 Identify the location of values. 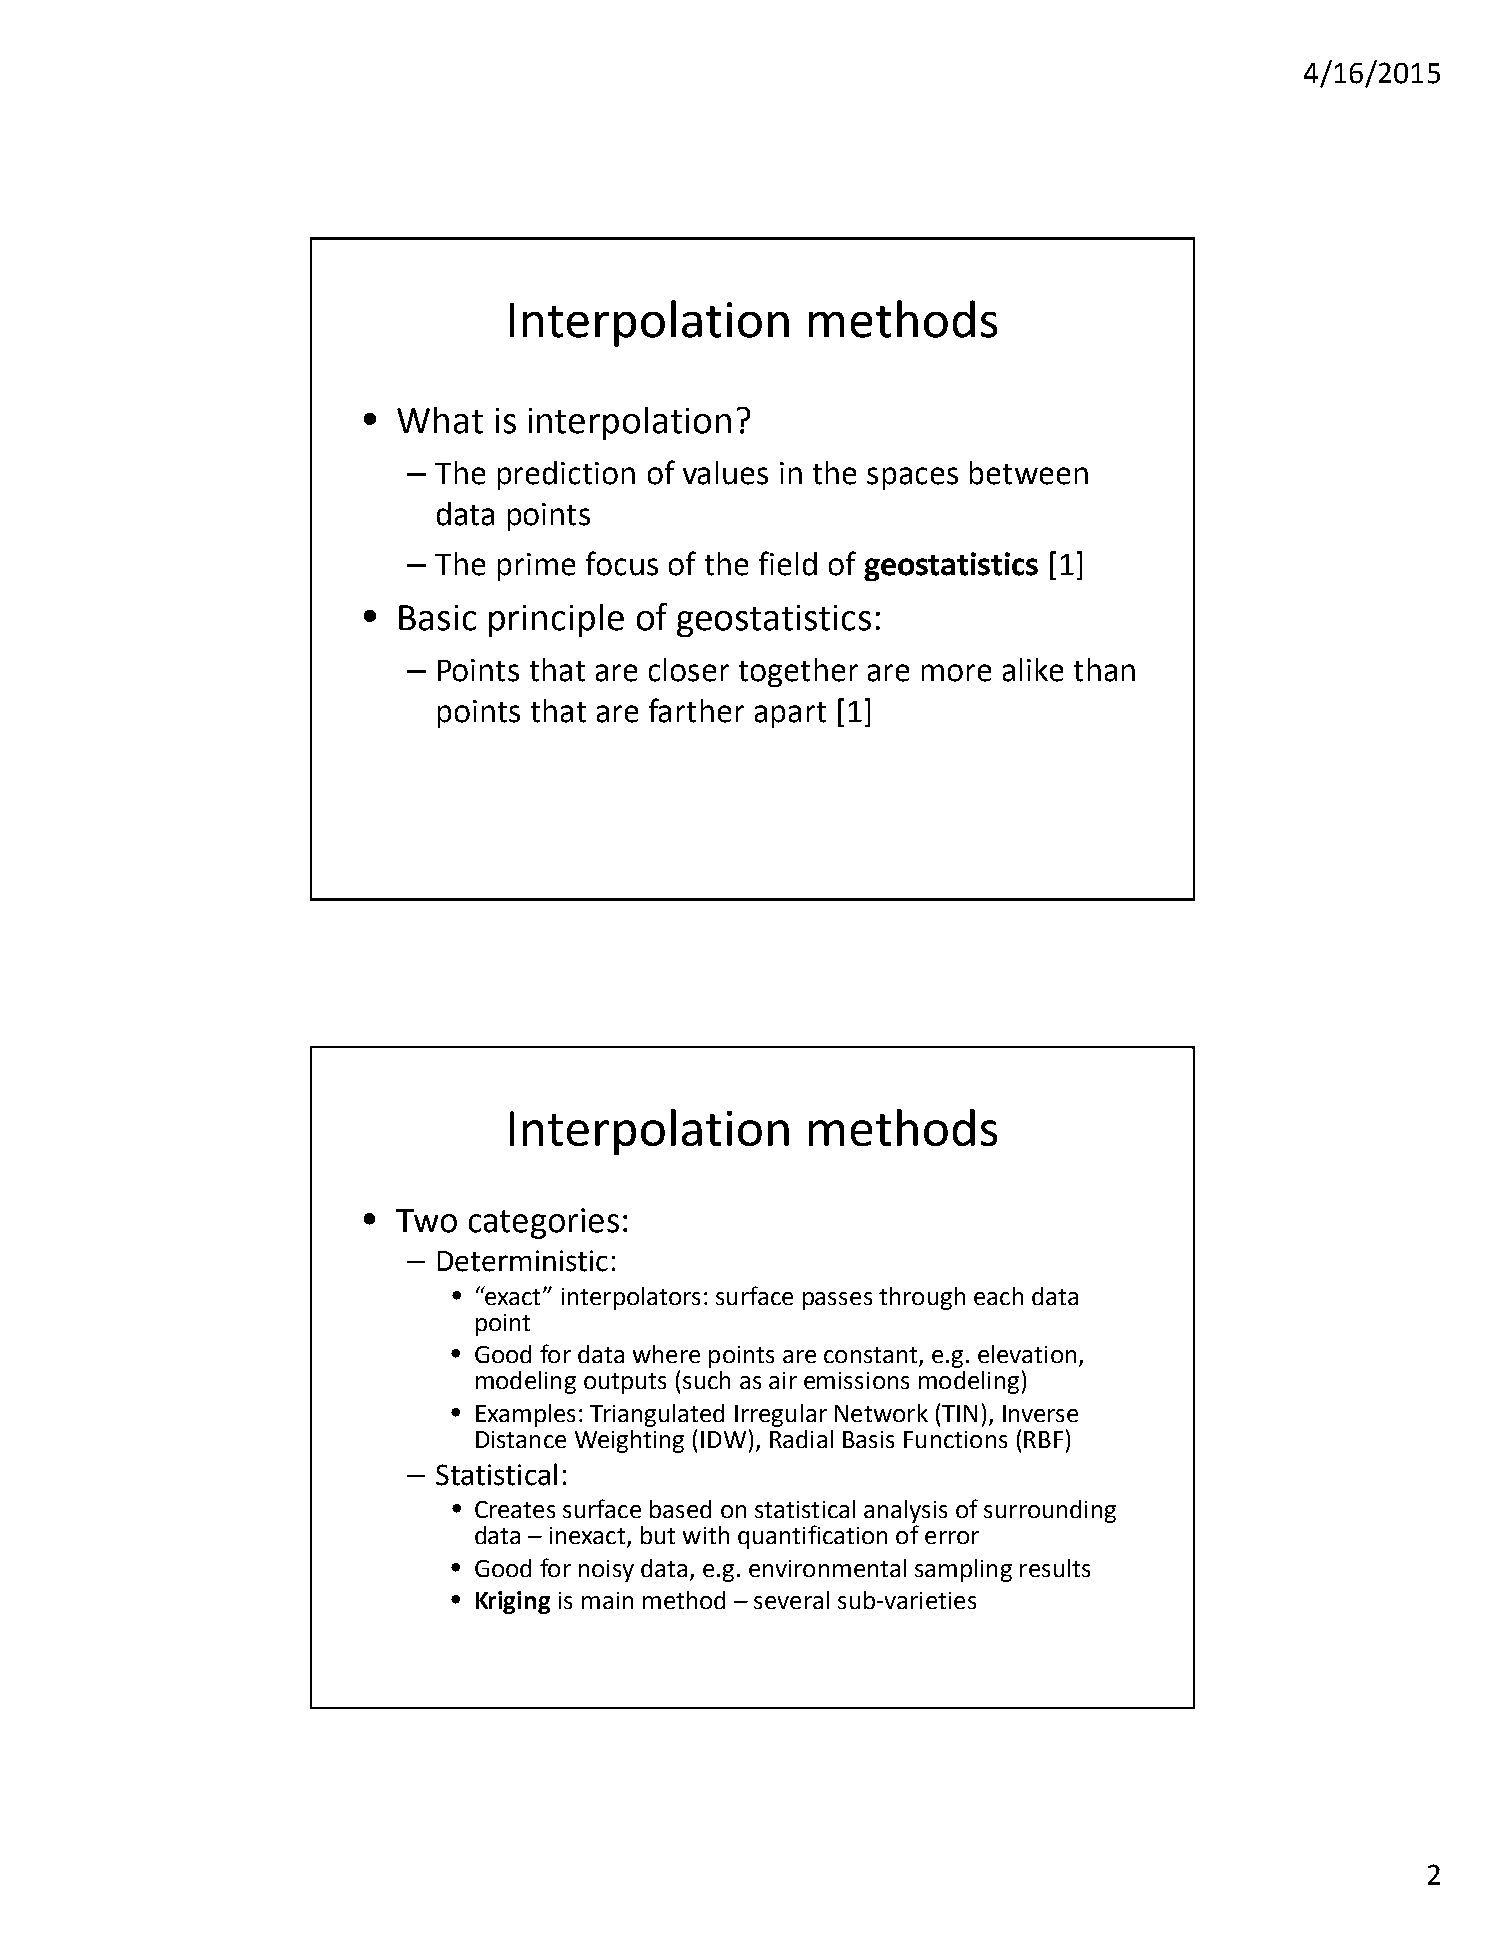
(725, 473).
